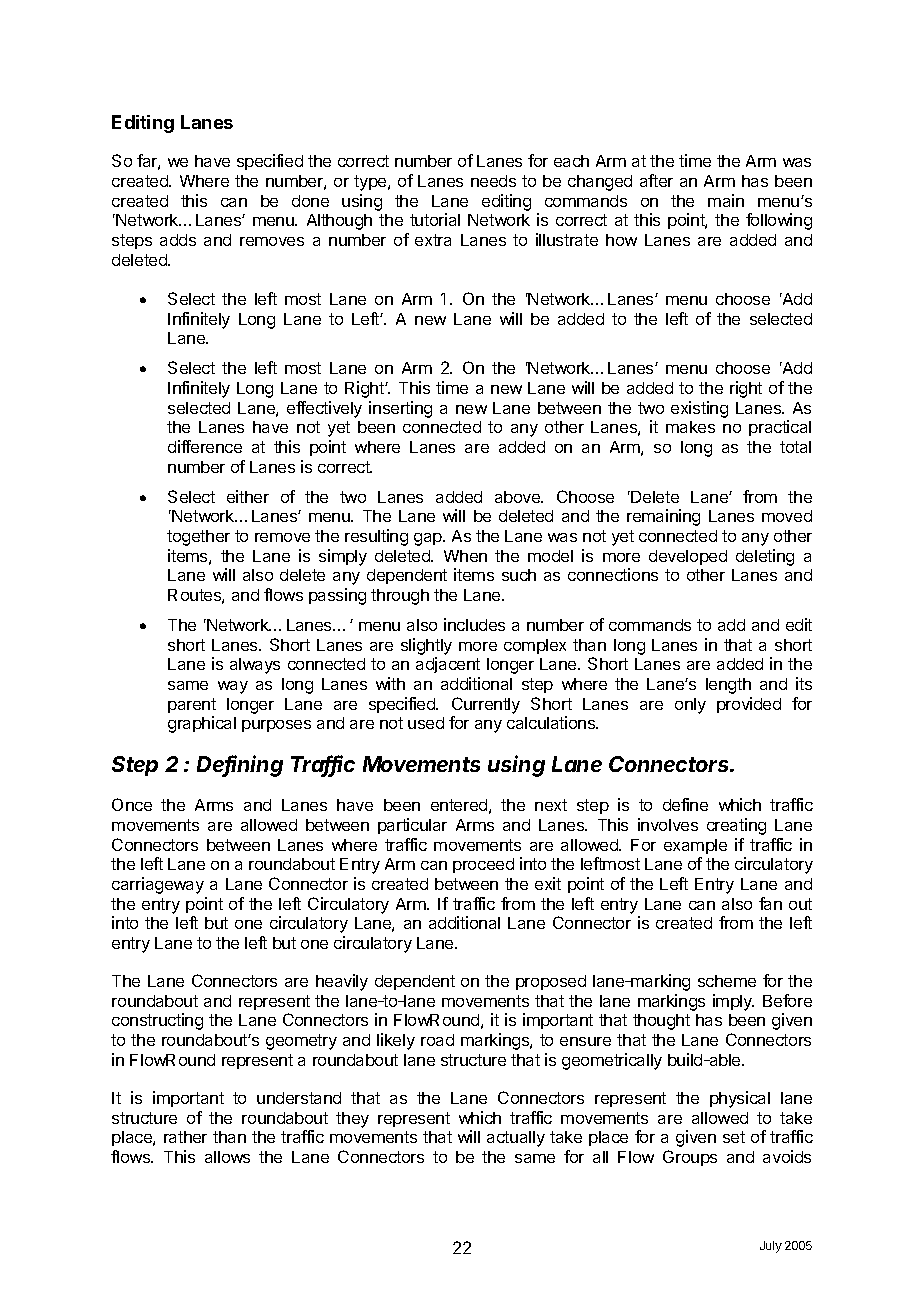  Describe the element at coordinates (158, 885) in the screenshot. I see `carriageway` at that location.
